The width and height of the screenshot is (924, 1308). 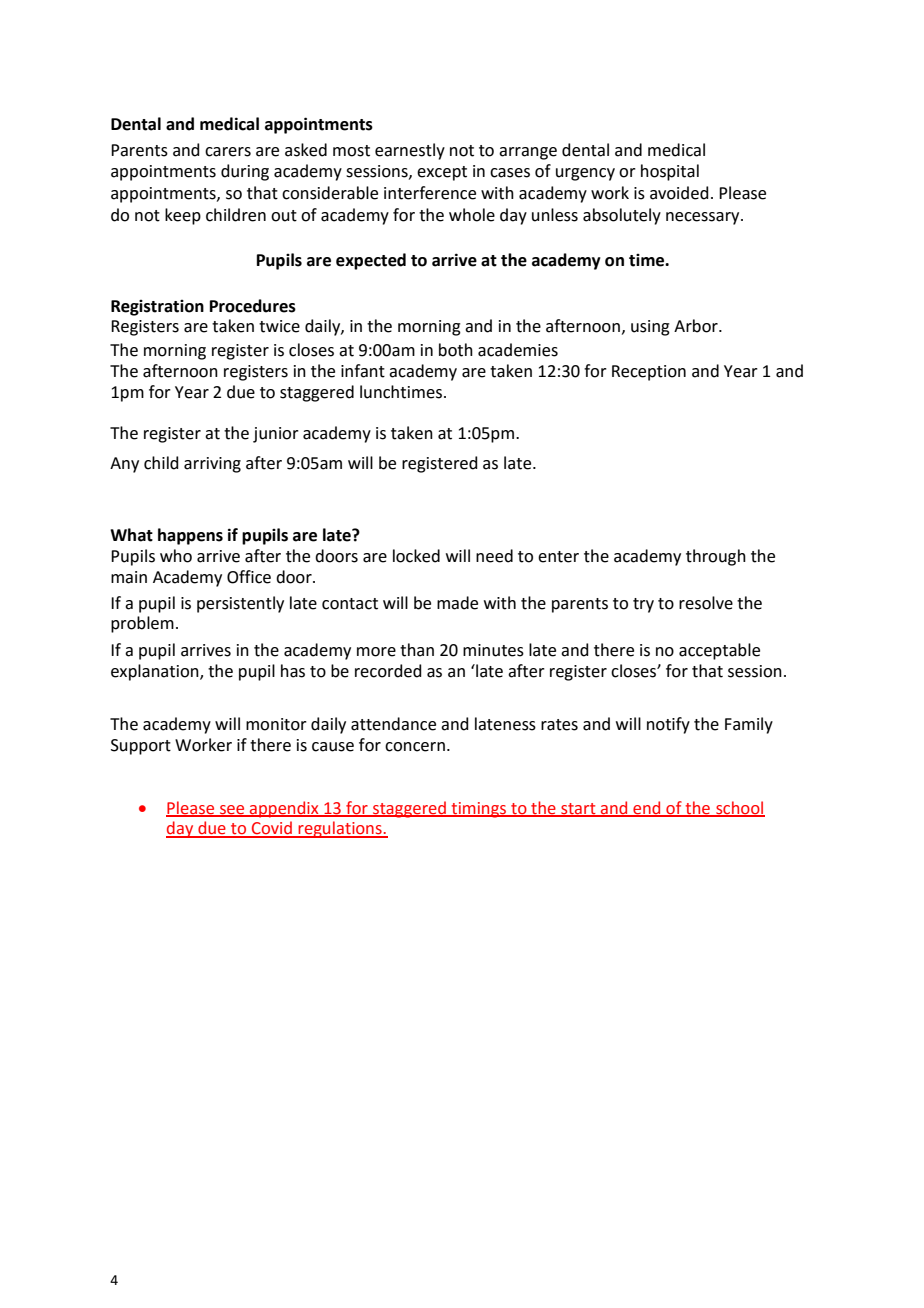 What do you see at coordinates (232, 810) in the screenshot?
I see `see` at bounding box center [232, 810].
